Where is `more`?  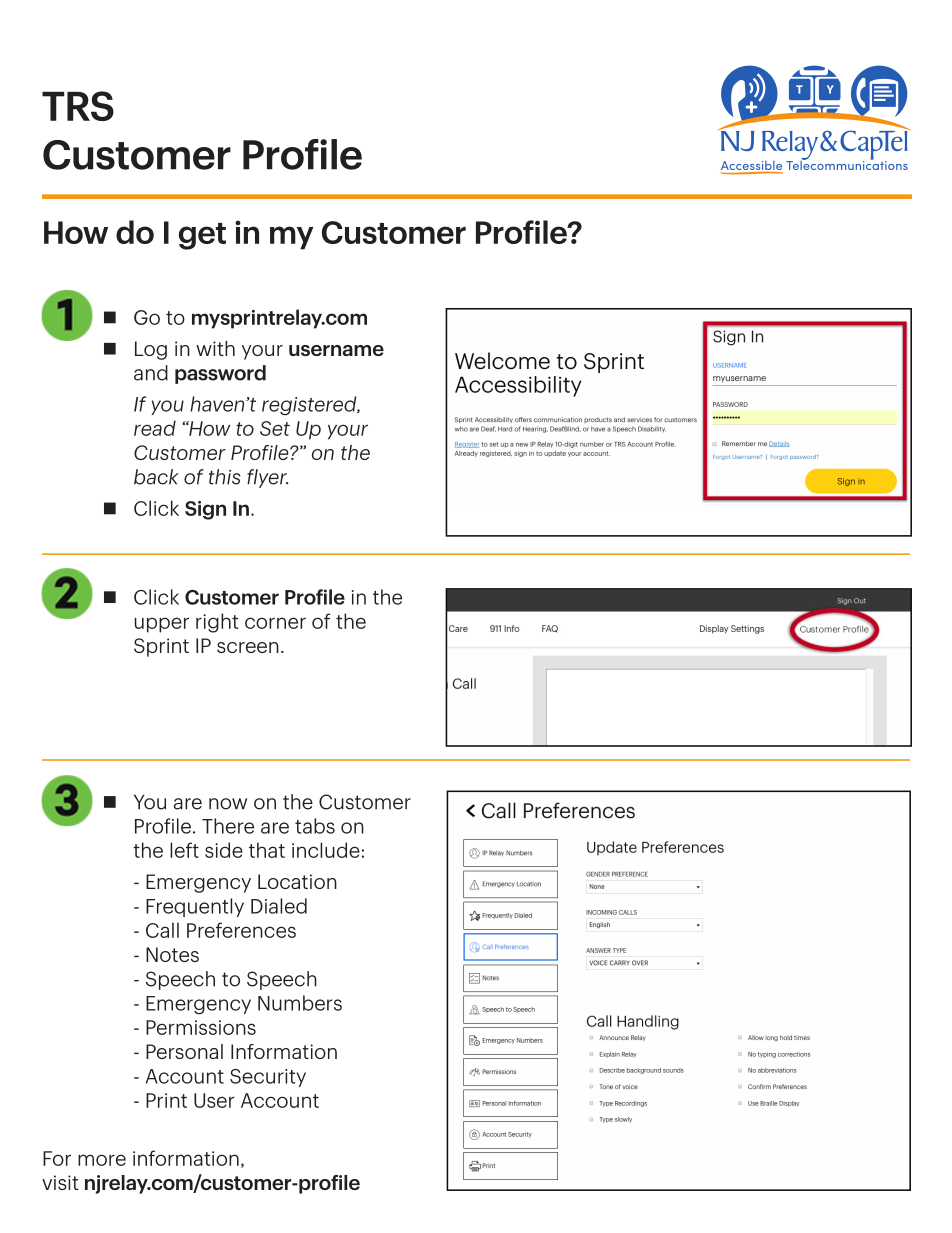
more is located at coordinates (102, 1160).
